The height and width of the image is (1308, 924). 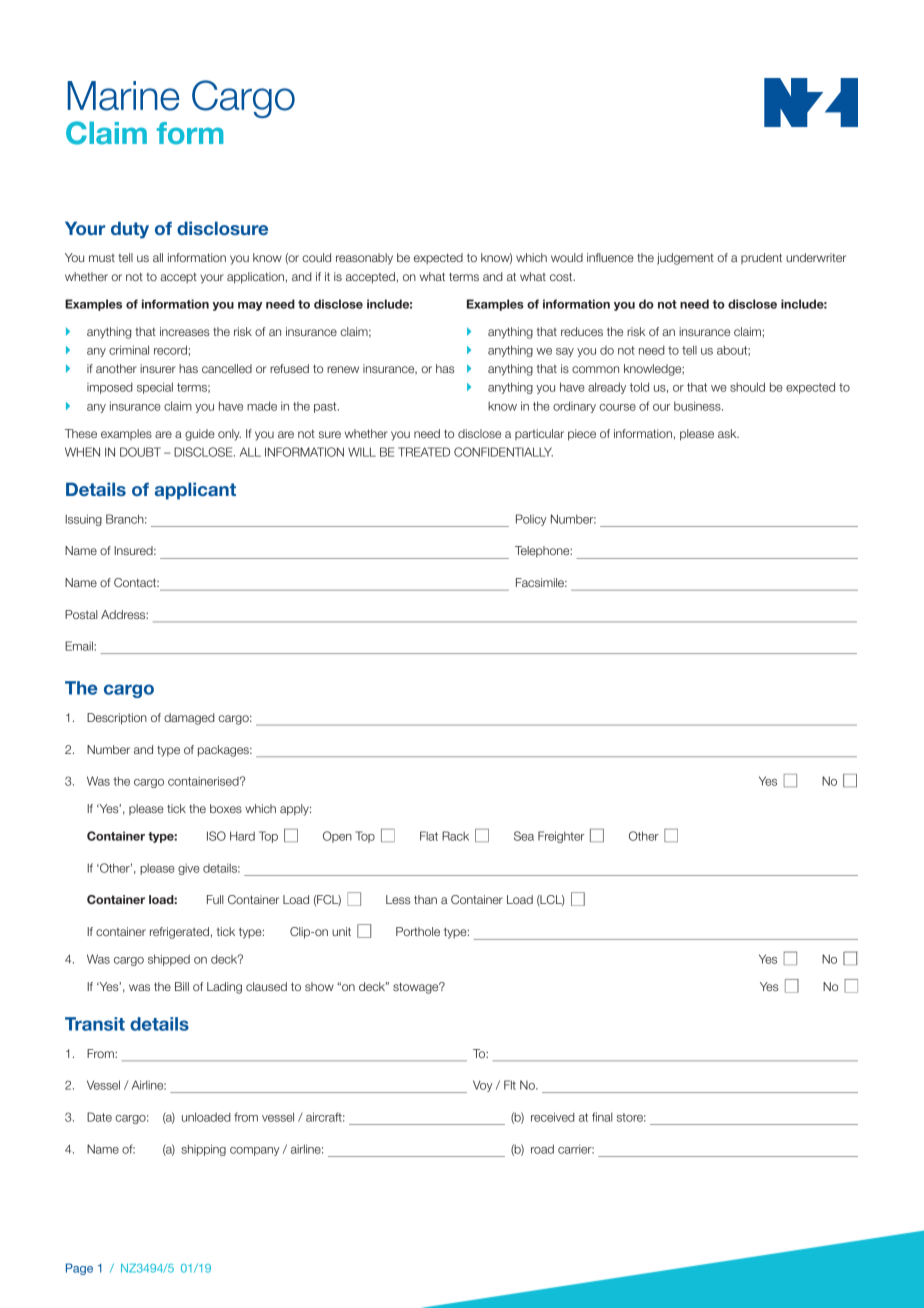 What do you see at coordinates (542, 1149) in the image?
I see `road` at bounding box center [542, 1149].
